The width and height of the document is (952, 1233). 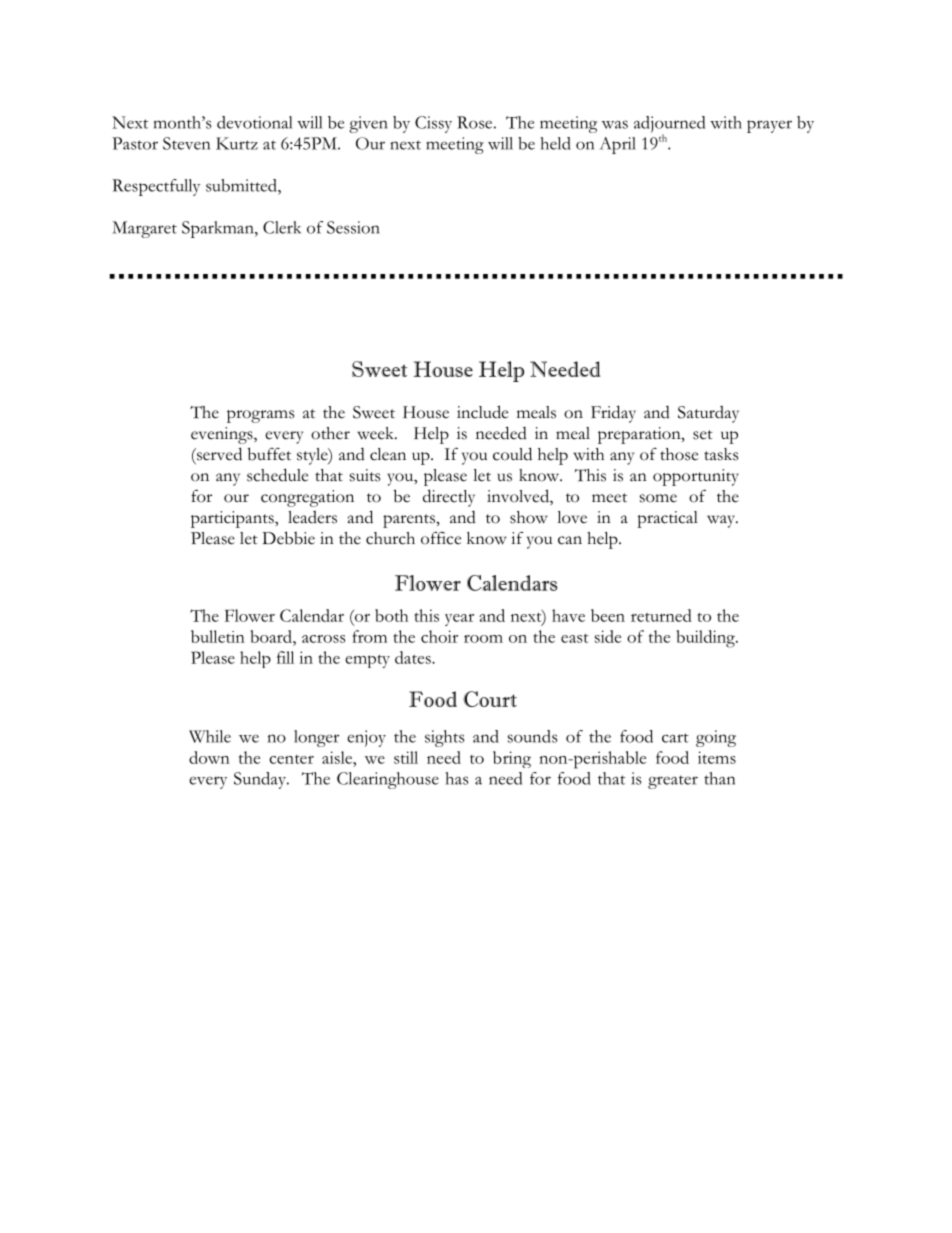 What do you see at coordinates (353, 227) in the document?
I see `Session` at bounding box center [353, 227].
